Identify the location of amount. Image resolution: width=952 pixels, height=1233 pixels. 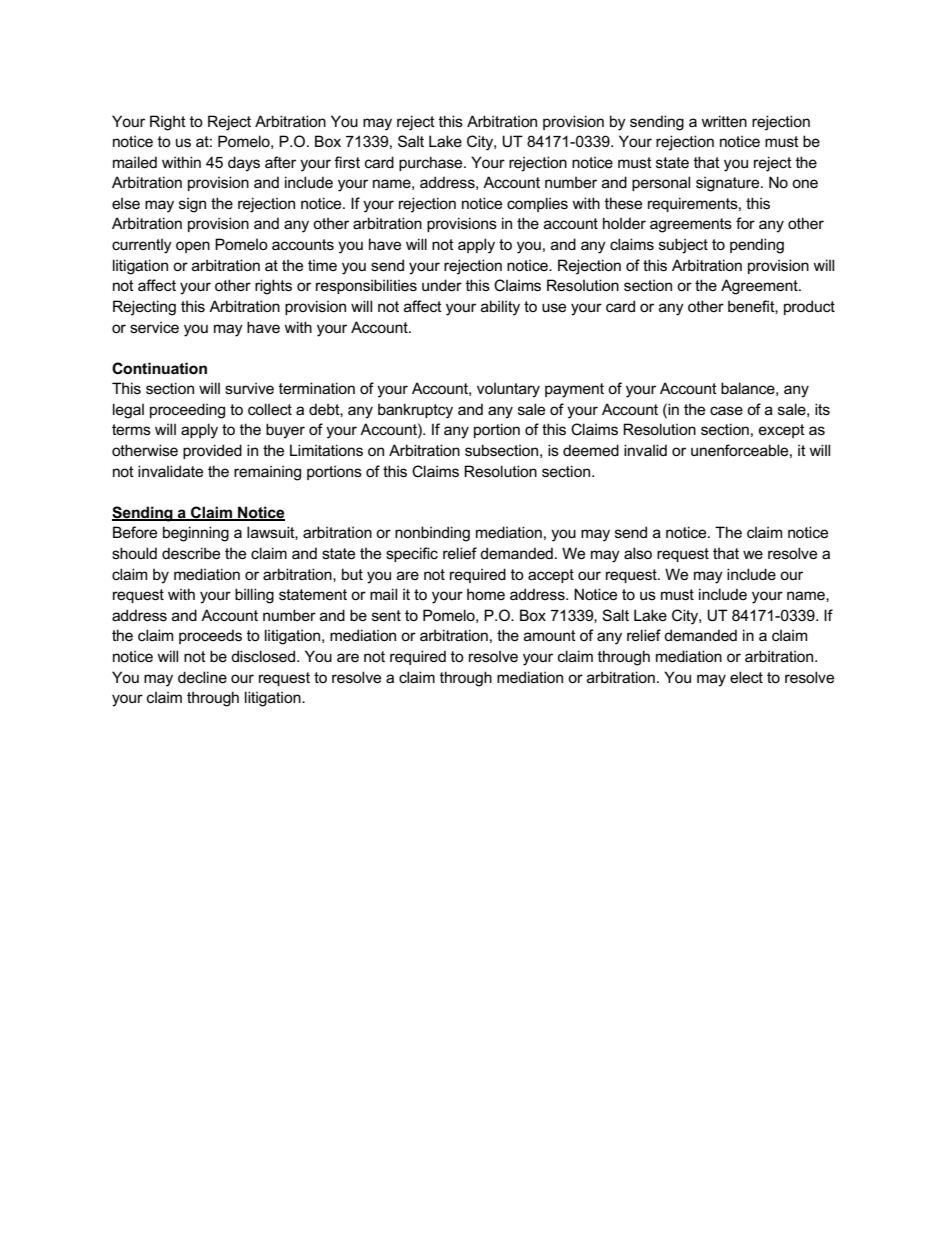
(550, 635).
